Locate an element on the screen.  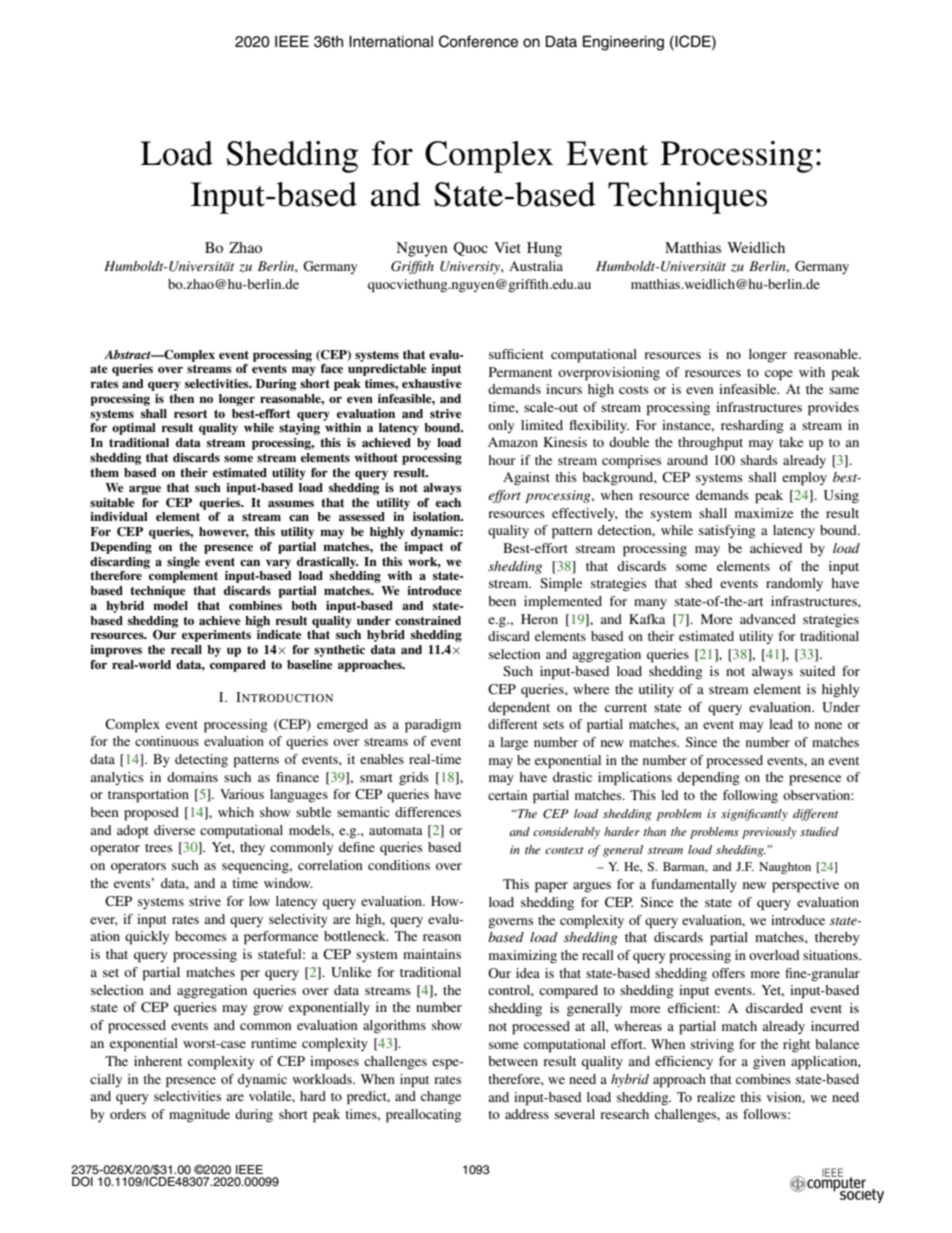
Australia is located at coordinates (536, 266).
